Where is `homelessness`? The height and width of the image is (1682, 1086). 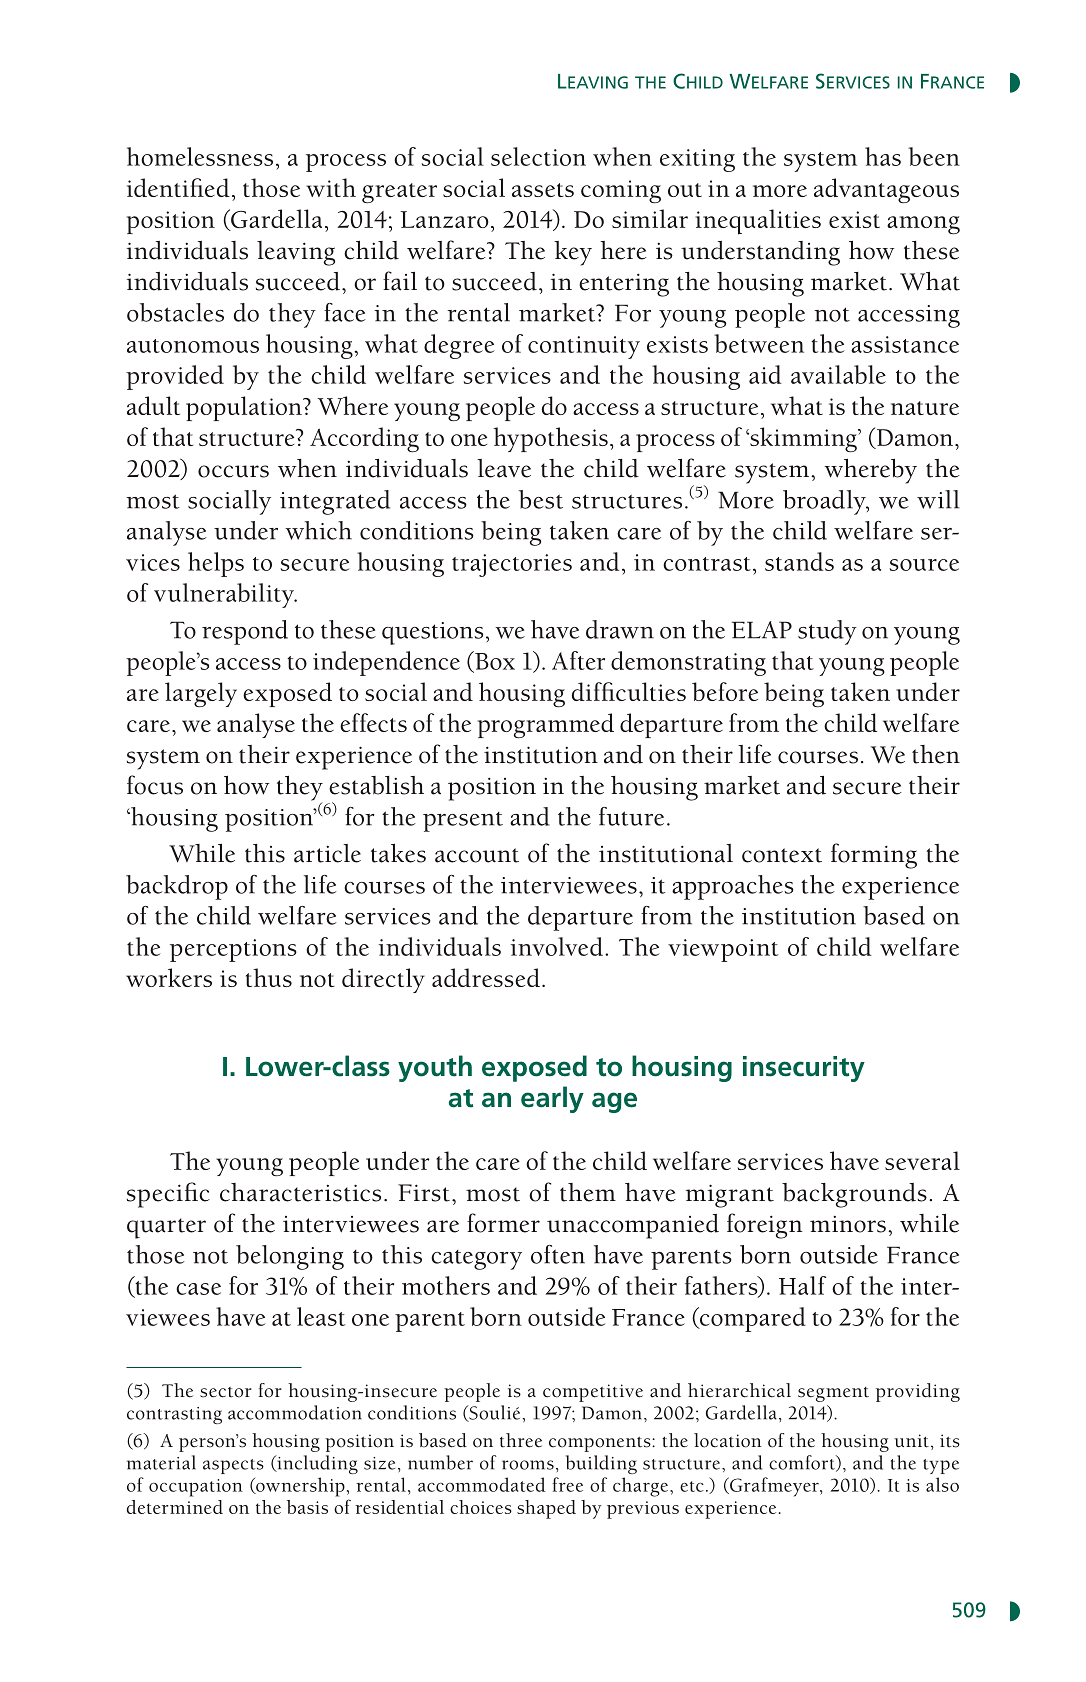
homelessness is located at coordinates (200, 156).
